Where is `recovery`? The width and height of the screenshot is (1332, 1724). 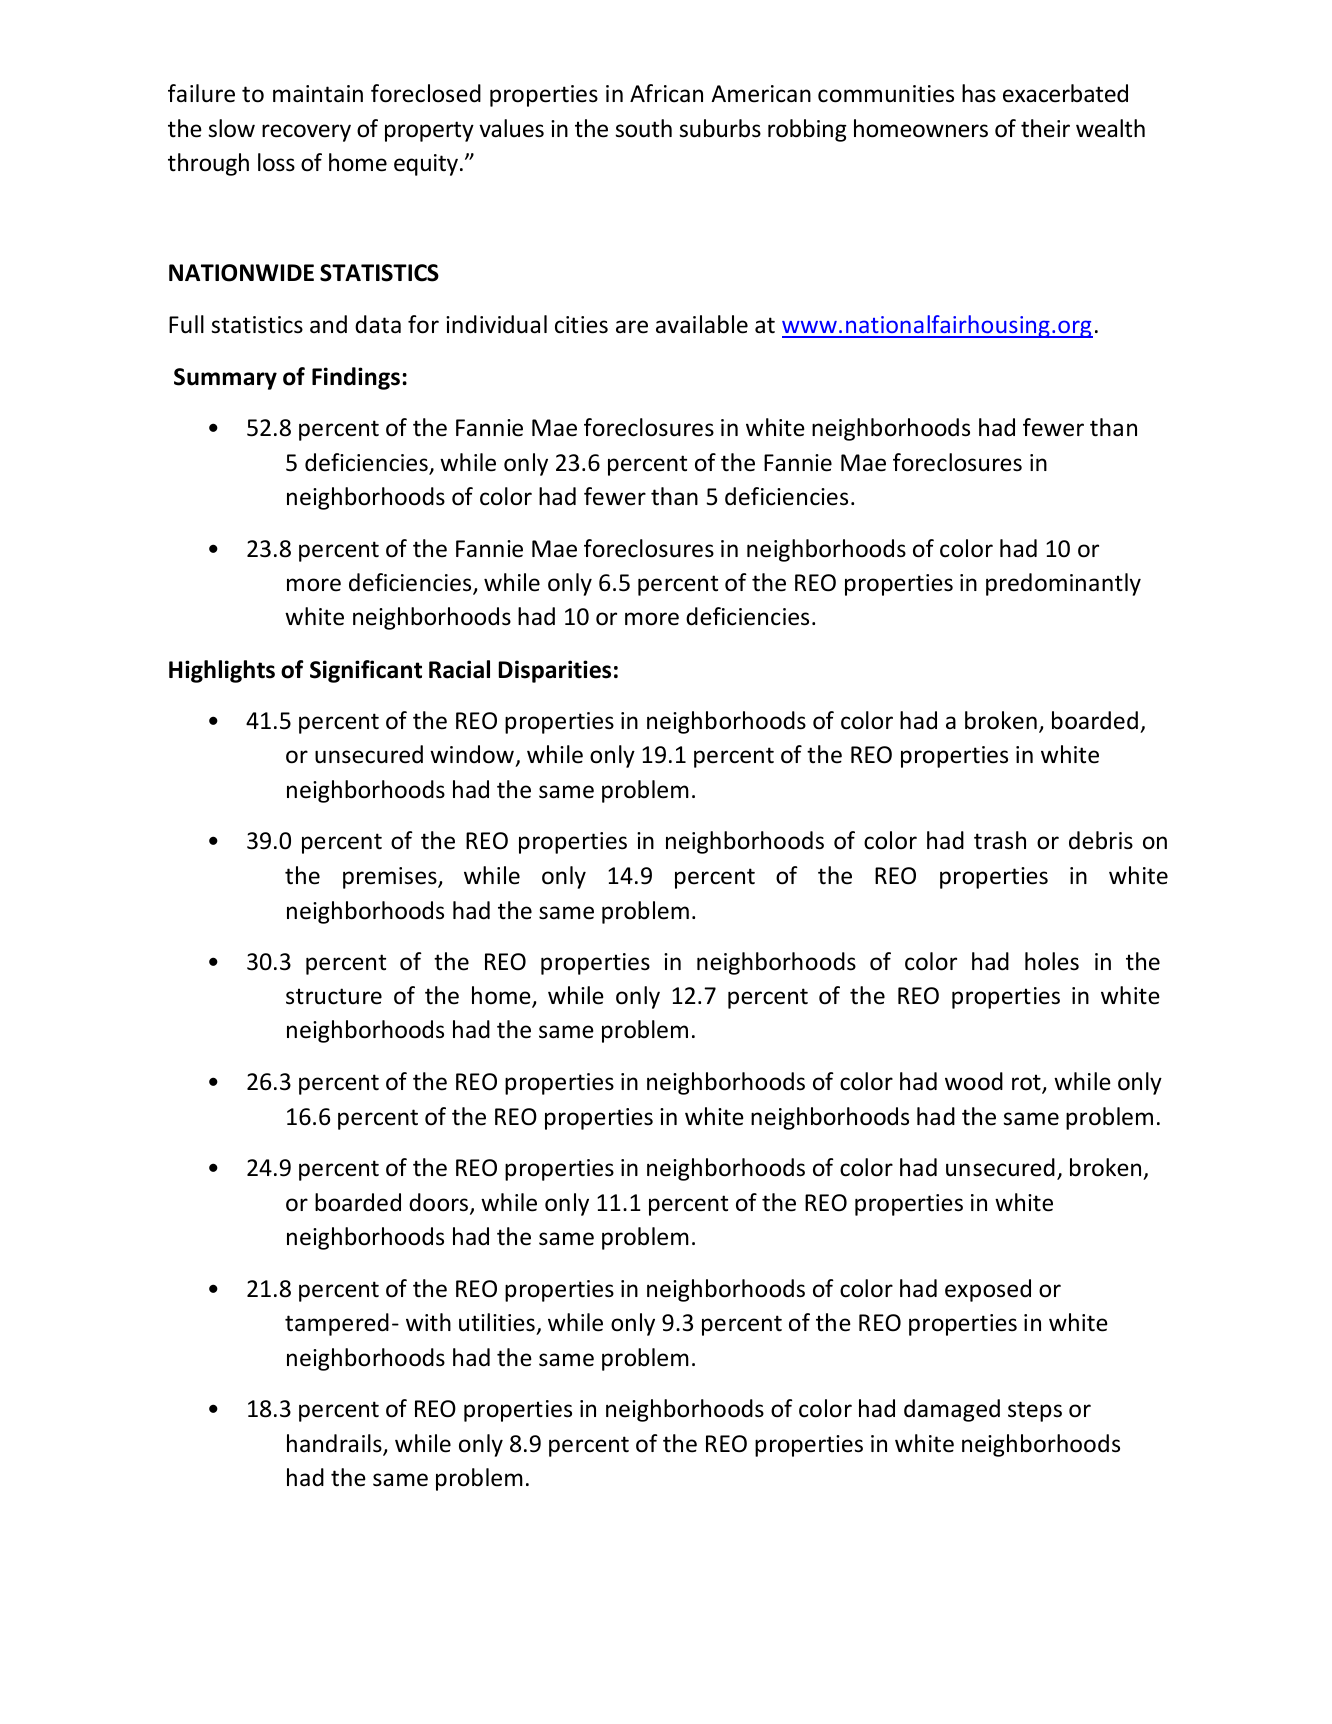
recovery is located at coordinates (306, 133).
